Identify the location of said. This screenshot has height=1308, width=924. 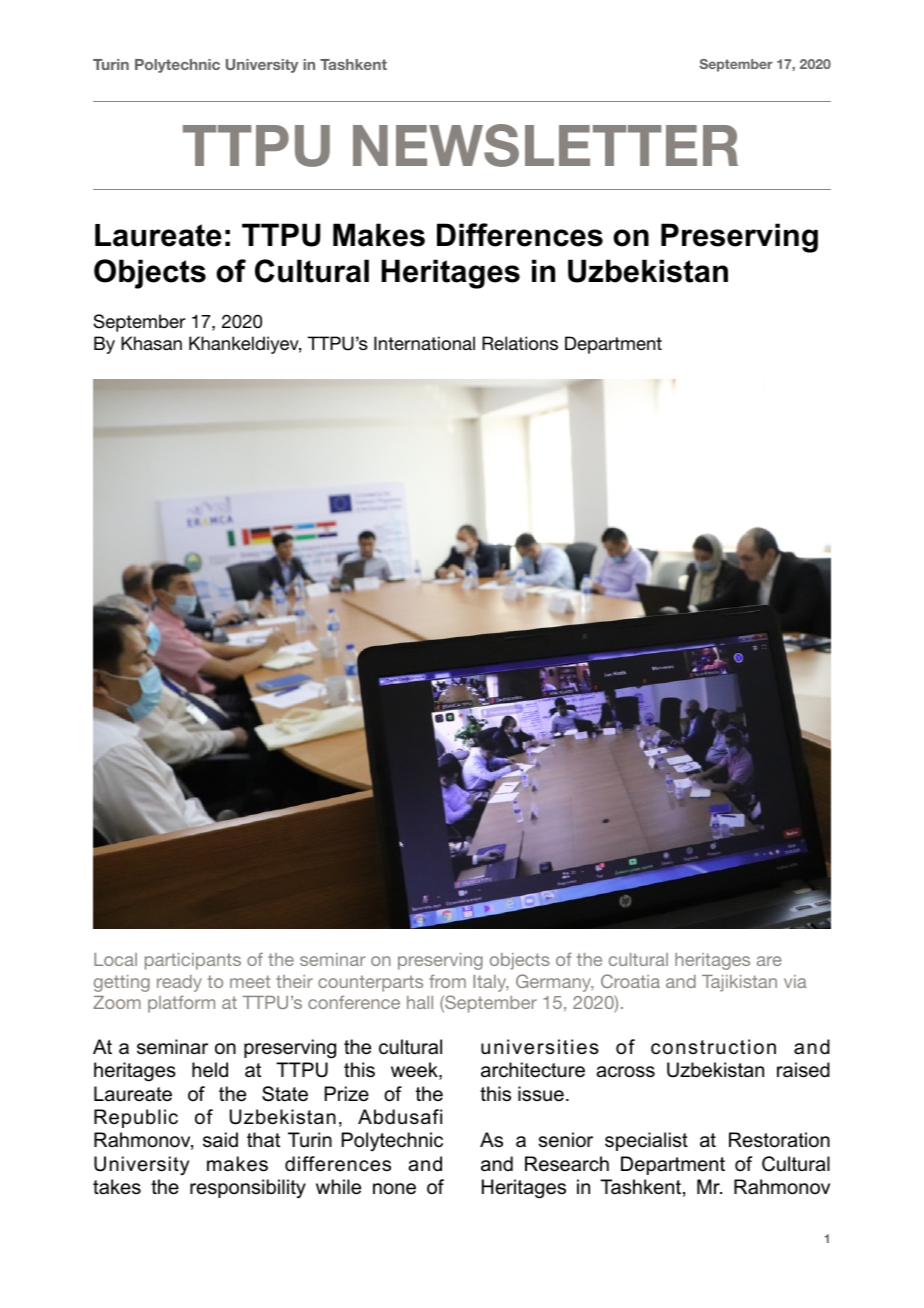
(220, 1140).
